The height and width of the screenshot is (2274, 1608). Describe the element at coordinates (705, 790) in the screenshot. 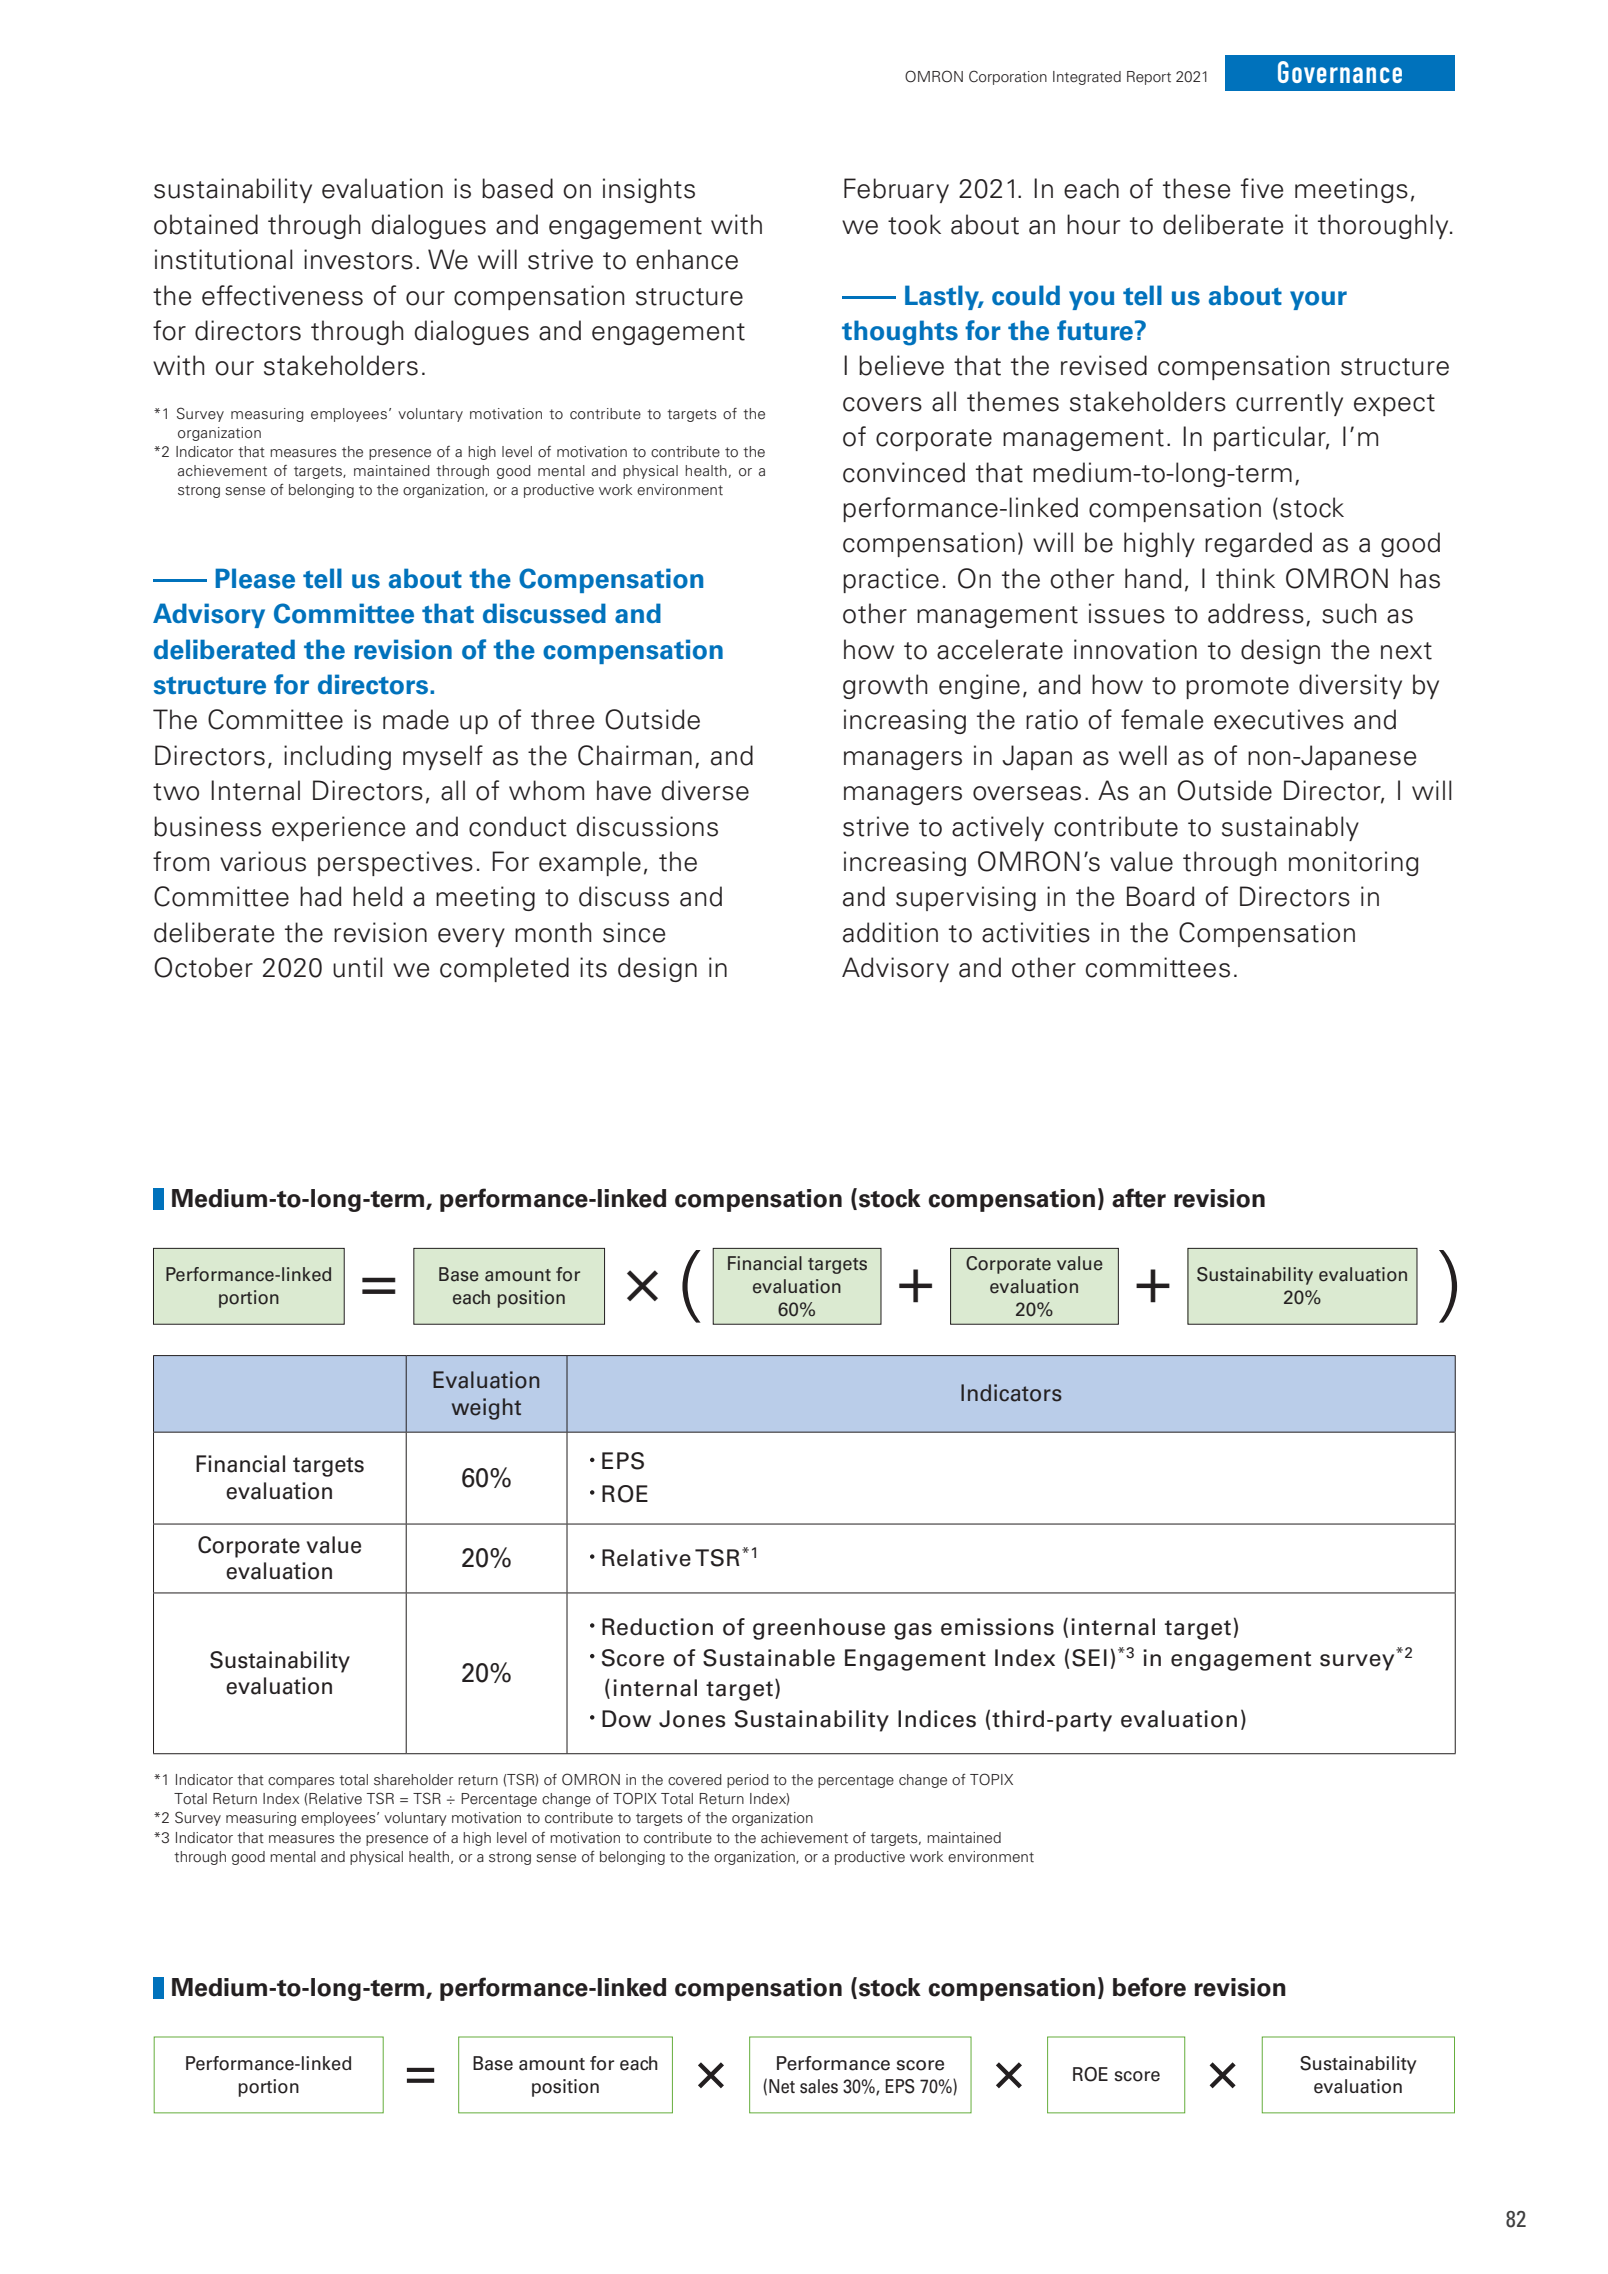

I see `diverse` at that location.
